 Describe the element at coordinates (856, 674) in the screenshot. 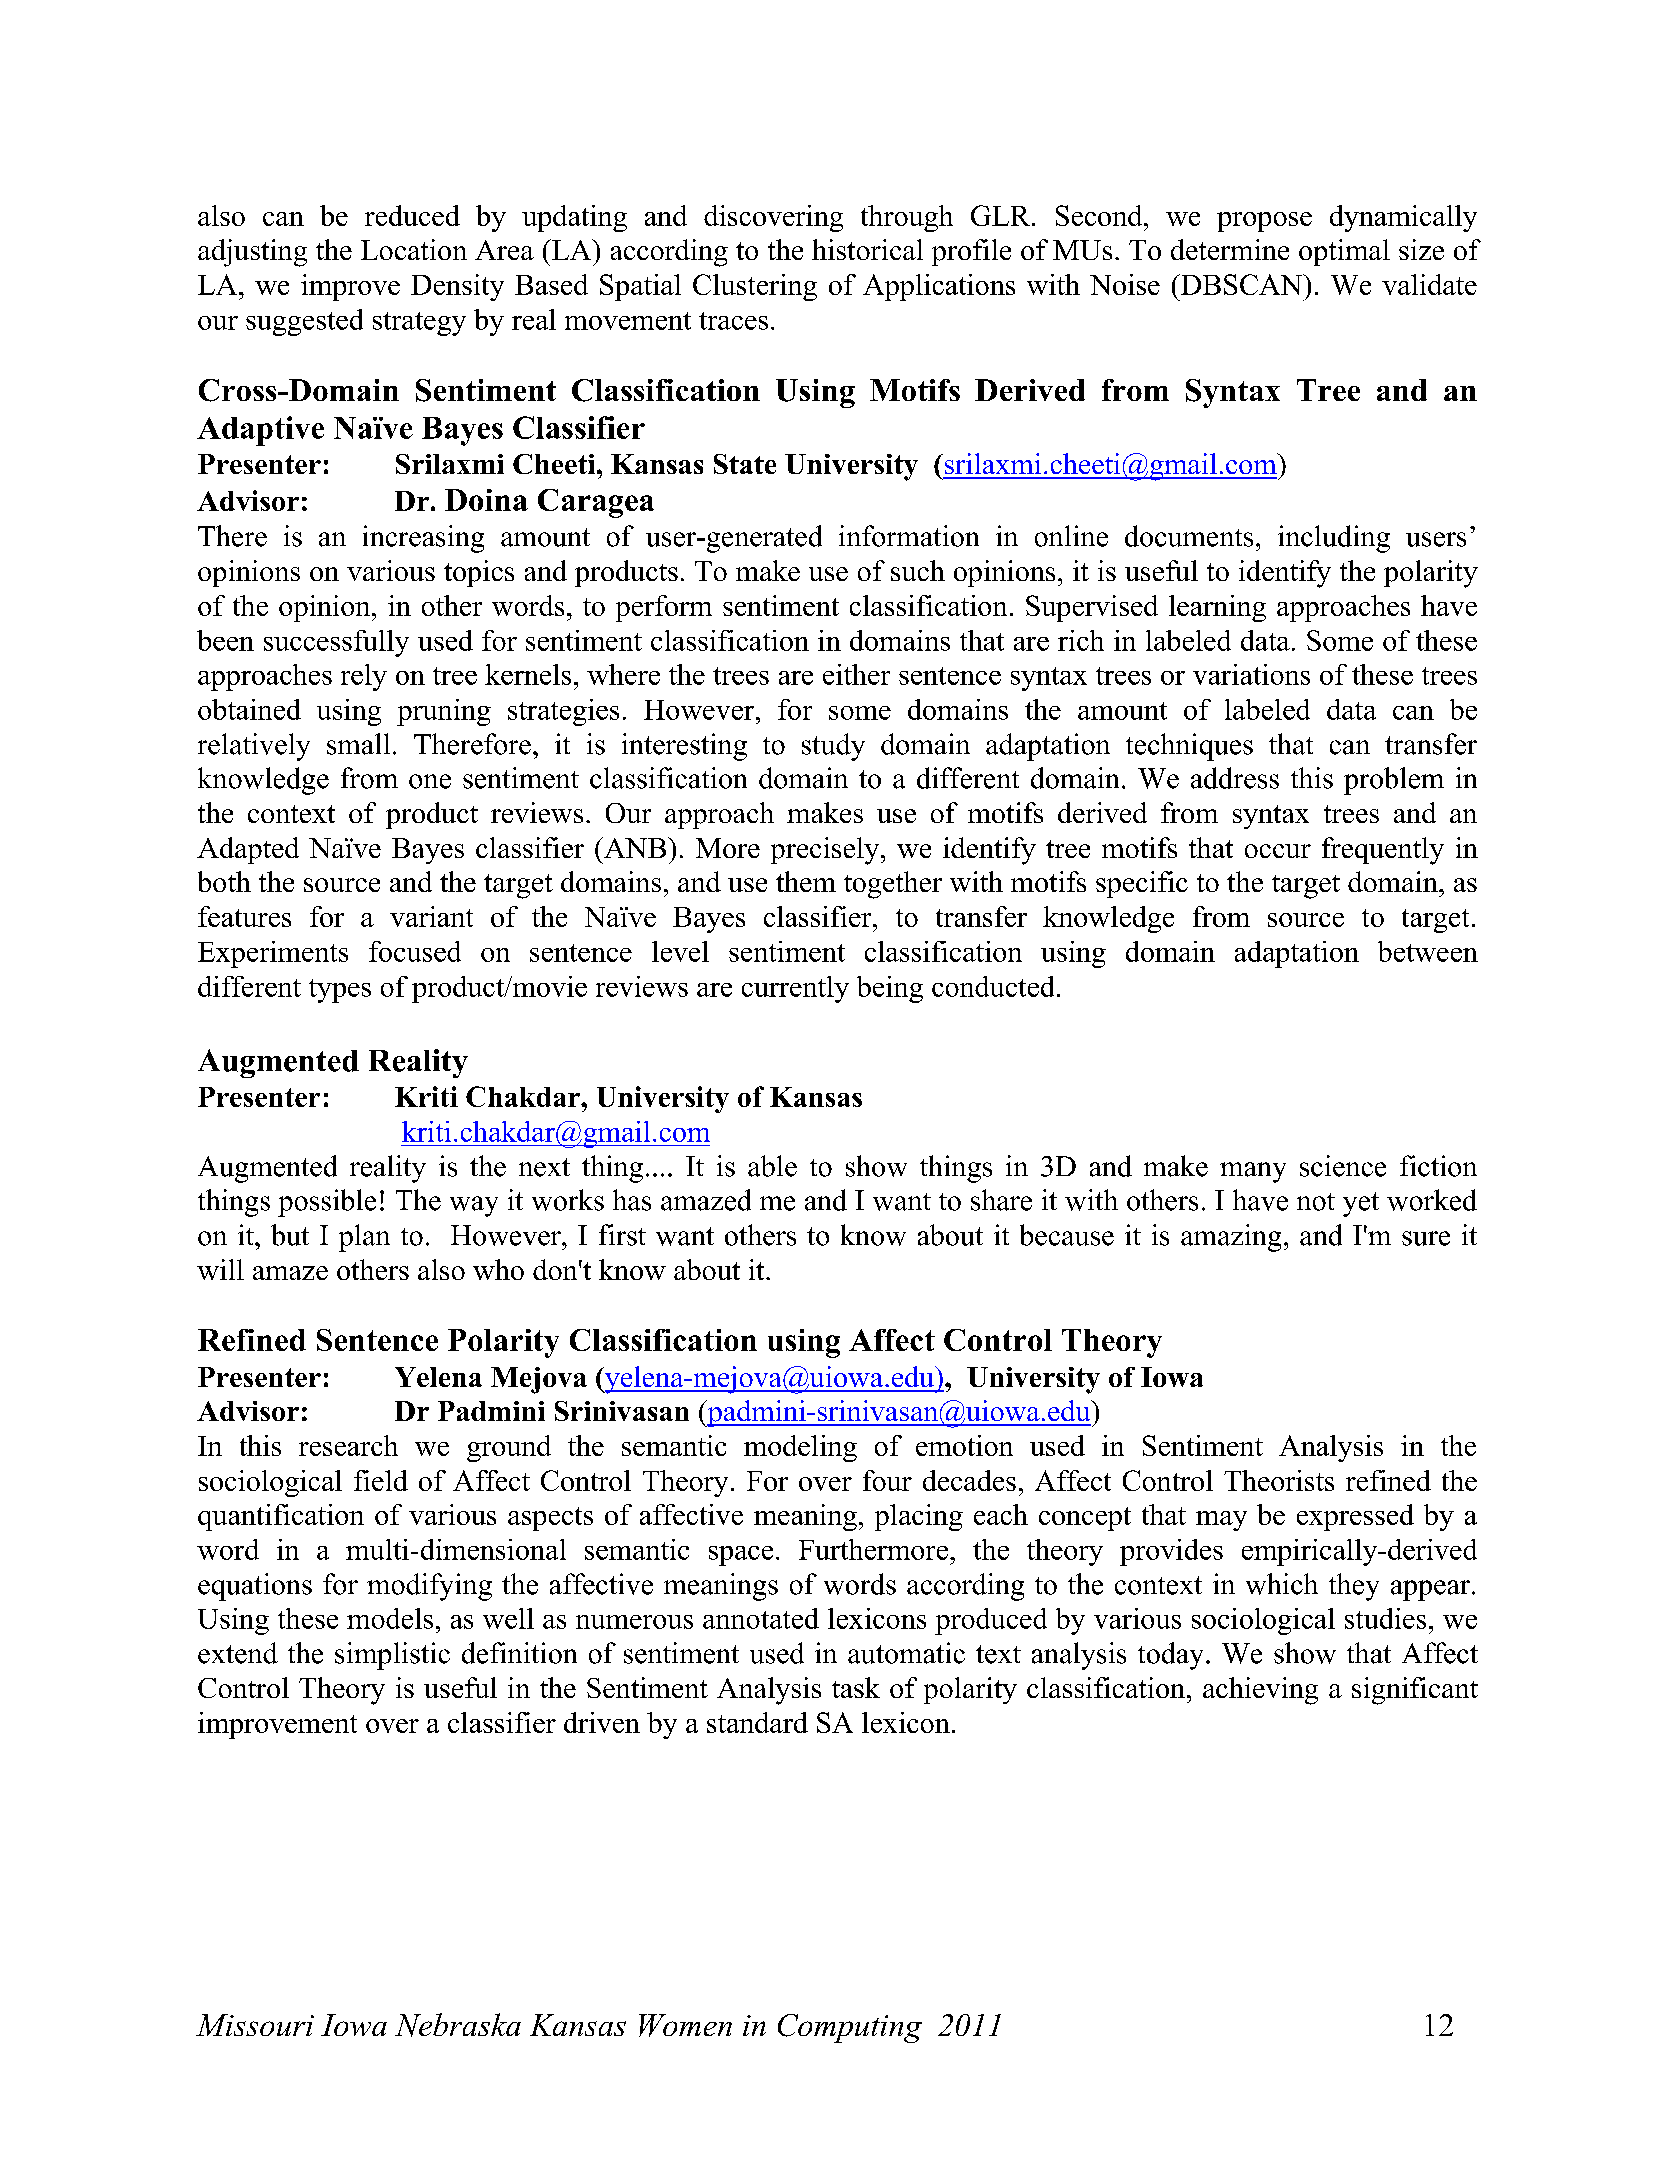

I see `either` at that location.
